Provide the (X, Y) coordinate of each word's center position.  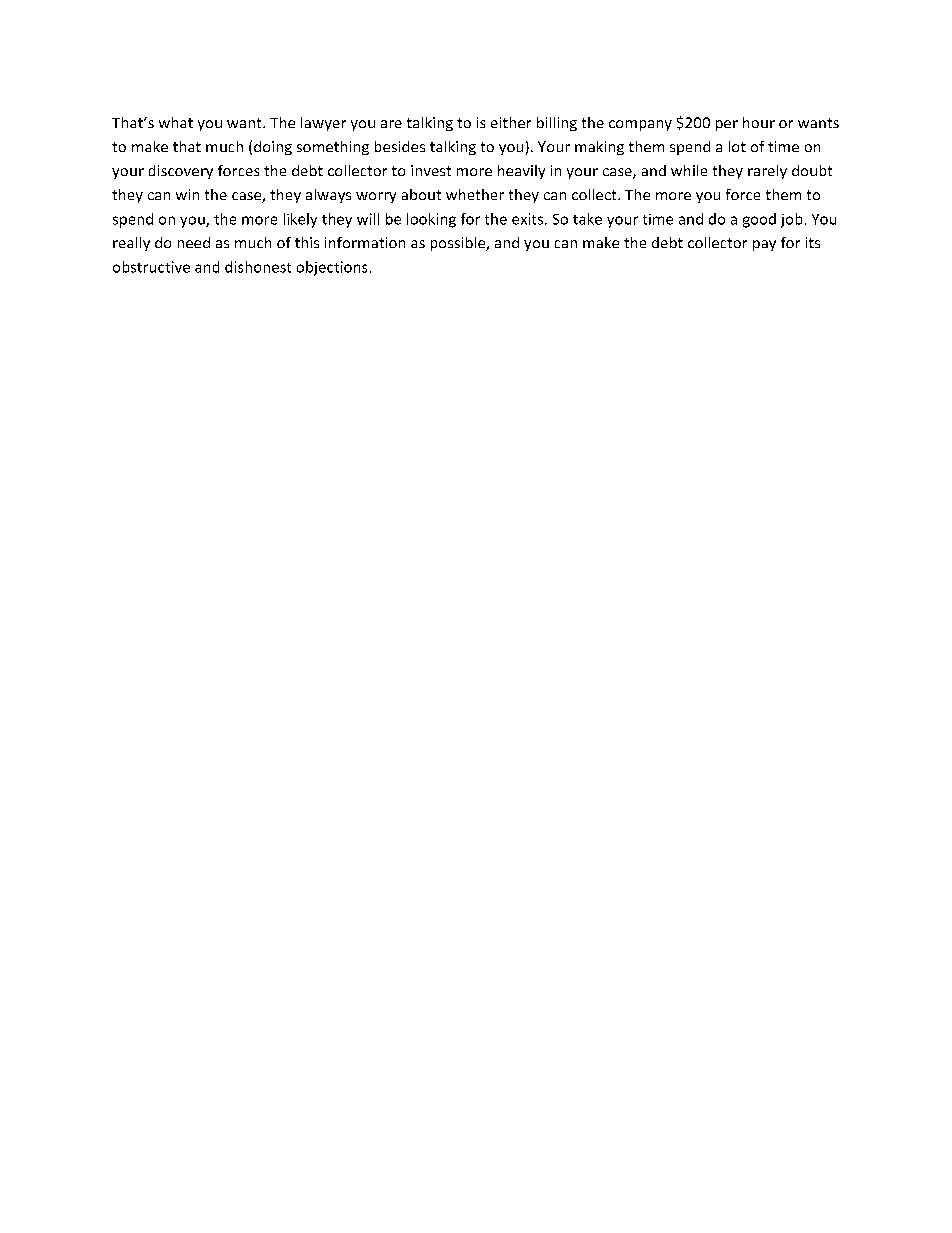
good (759, 220)
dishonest (258, 267)
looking (431, 220)
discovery (181, 172)
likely (300, 220)
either (511, 122)
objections (332, 268)
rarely (767, 172)
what (176, 122)
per (727, 125)
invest (431, 170)
